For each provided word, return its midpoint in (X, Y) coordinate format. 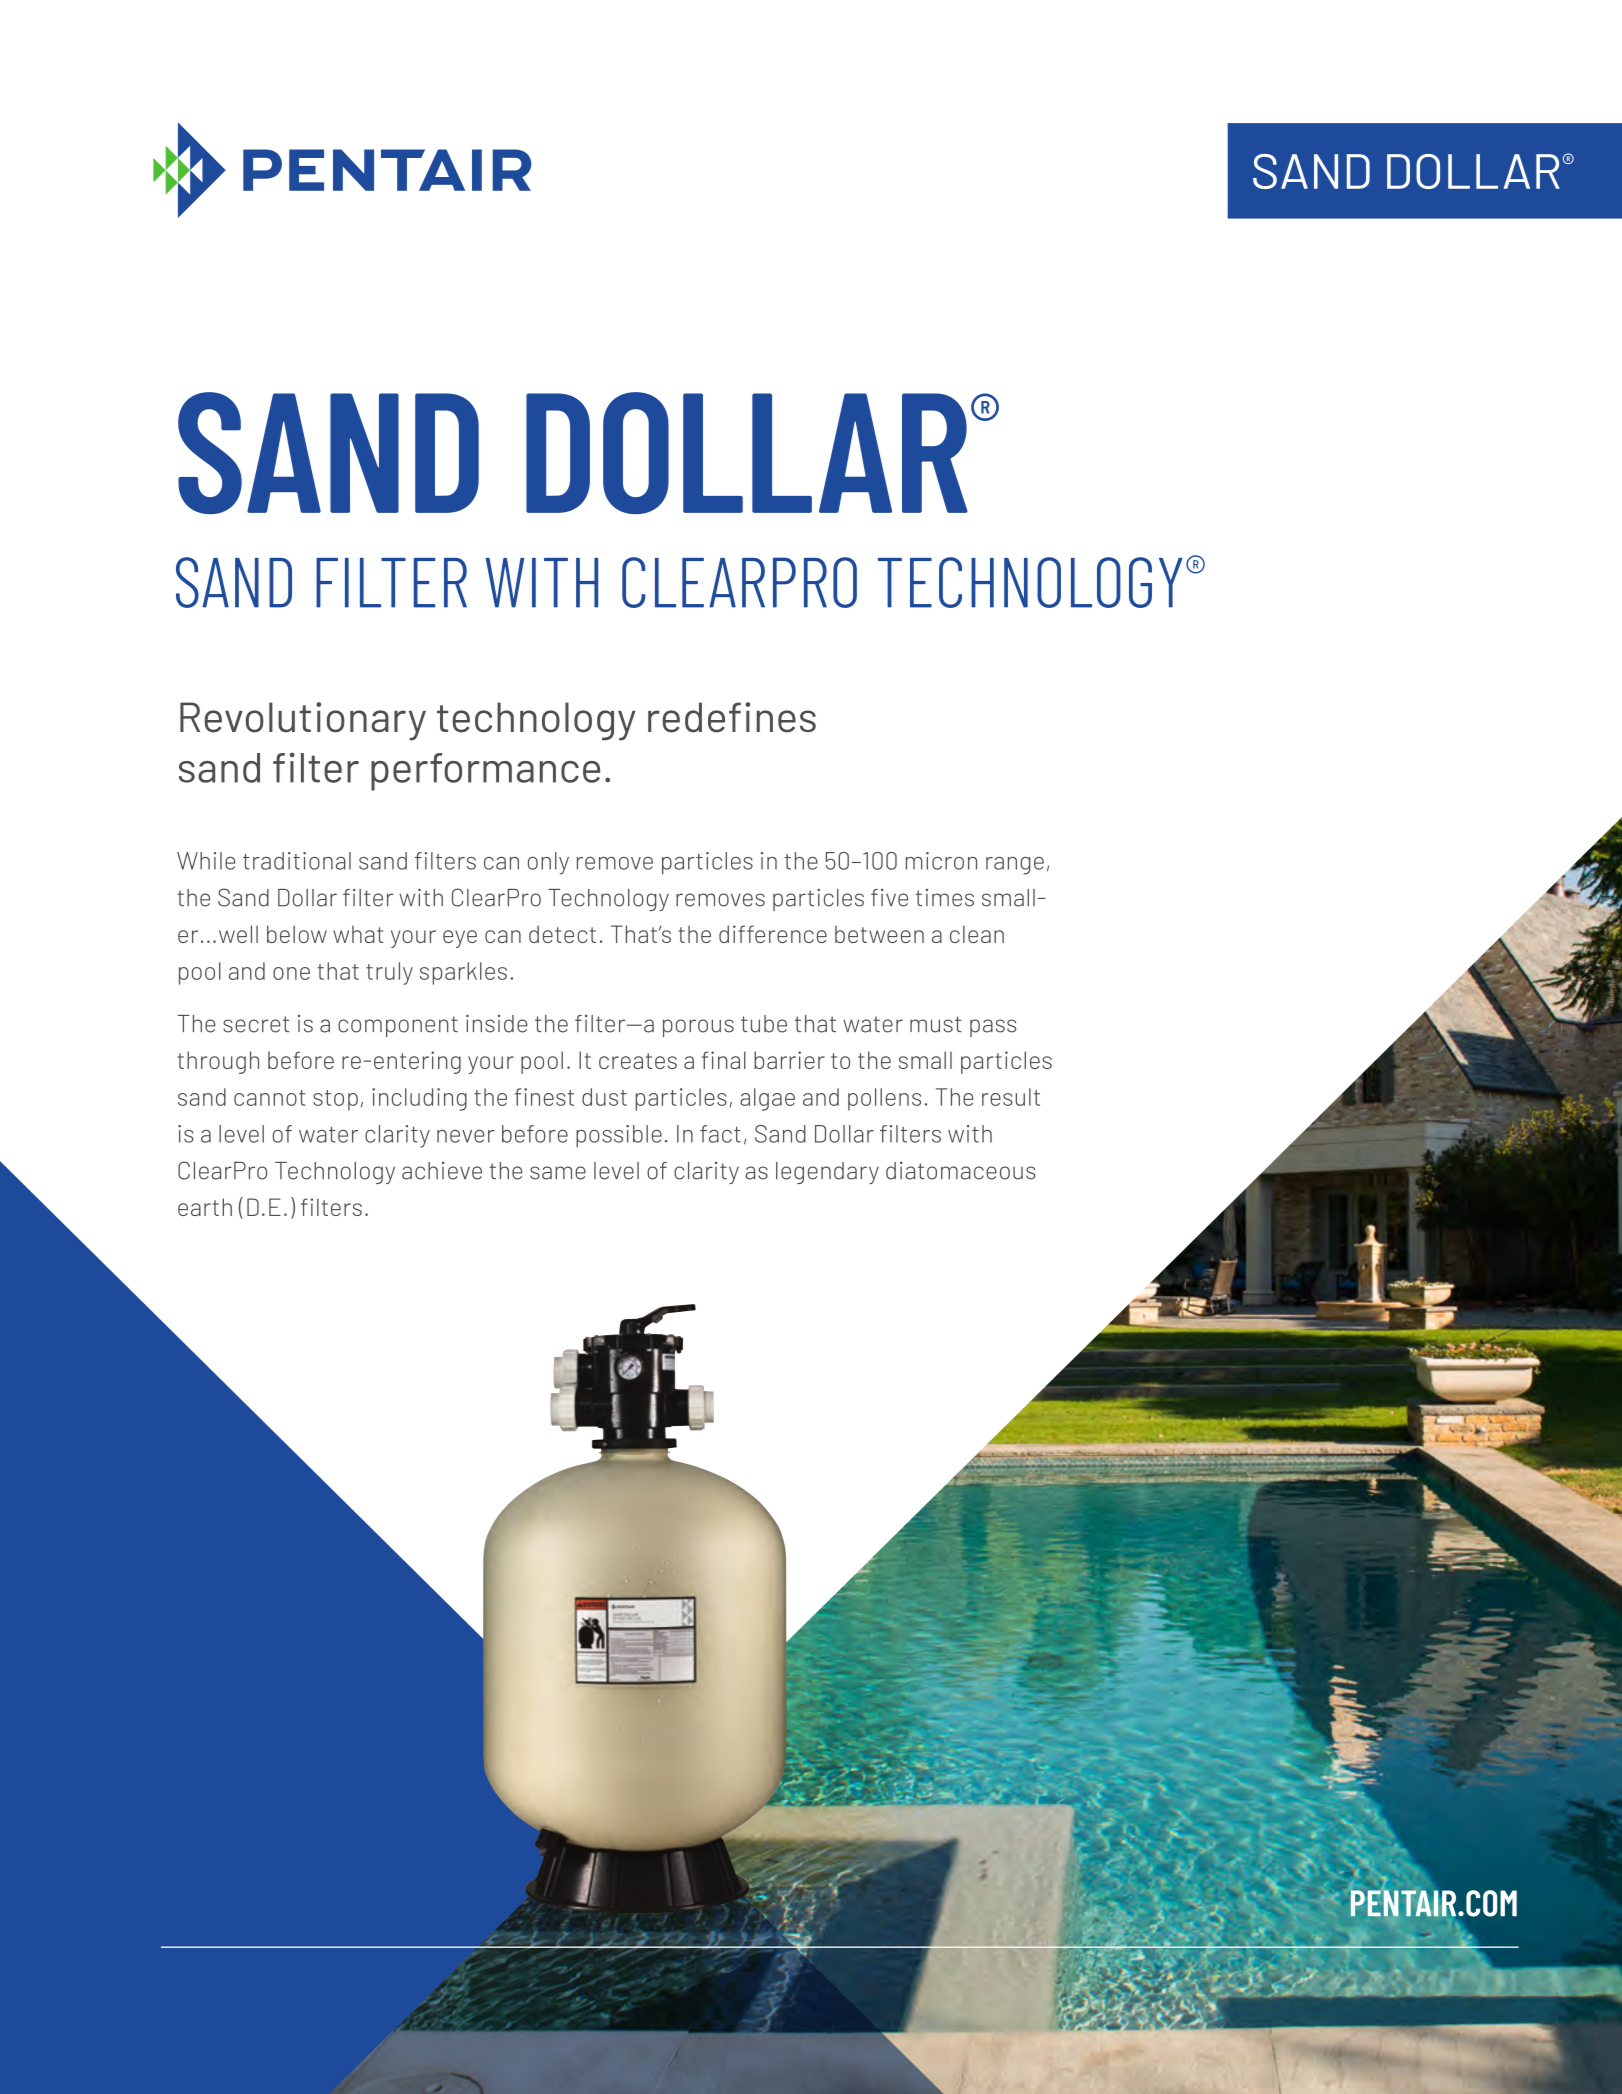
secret (256, 1024)
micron (941, 861)
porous (698, 1028)
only (548, 863)
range (1015, 866)
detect (562, 934)
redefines (732, 717)
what (358, 934)
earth (205, 1207)
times (945, 898)
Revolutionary (303, 721)
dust (604, 1097)
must (936, 1024)
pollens (884, 1099)
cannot (270, 1098)
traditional (297, 861)
